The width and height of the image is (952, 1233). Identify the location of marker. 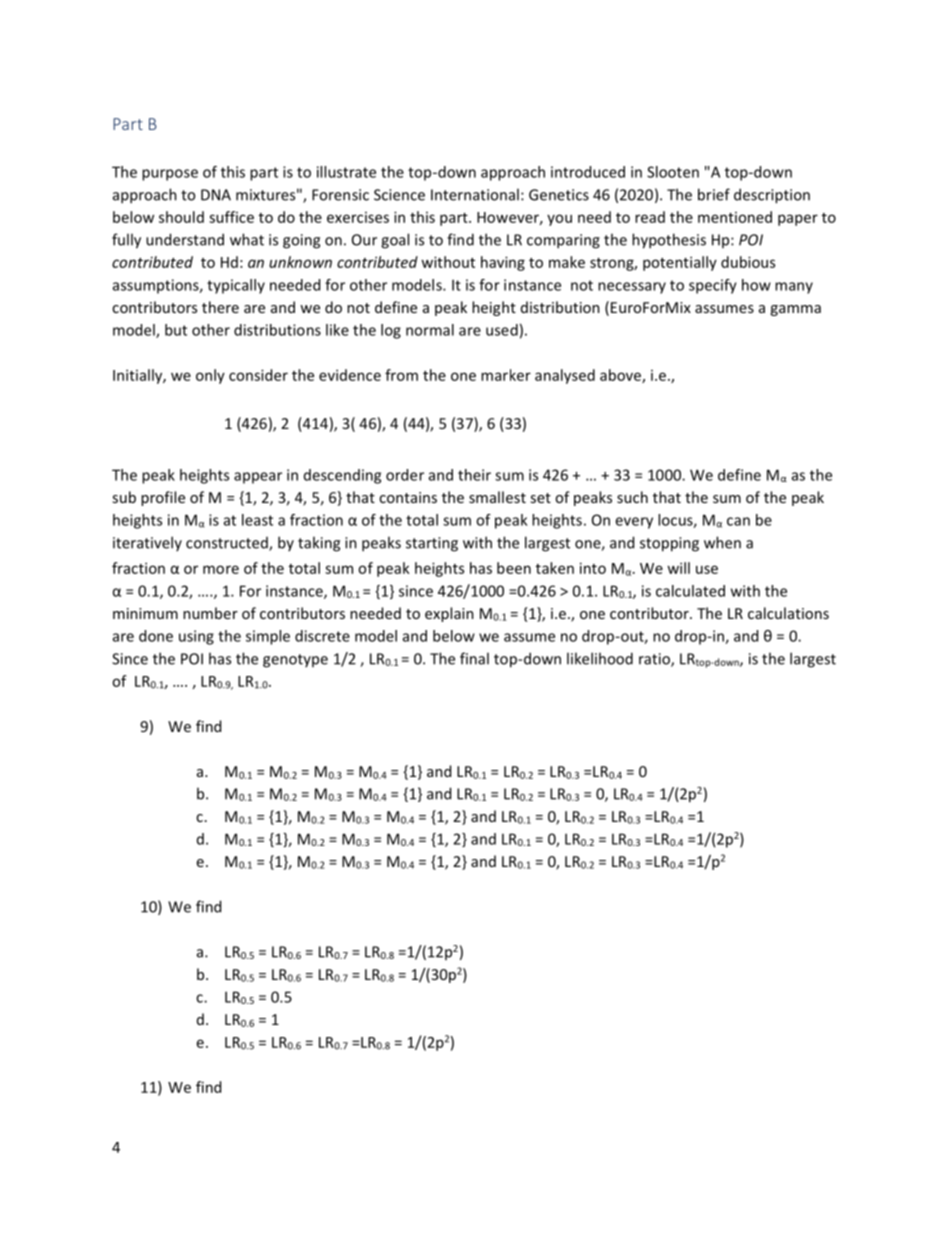
(506, 375).
